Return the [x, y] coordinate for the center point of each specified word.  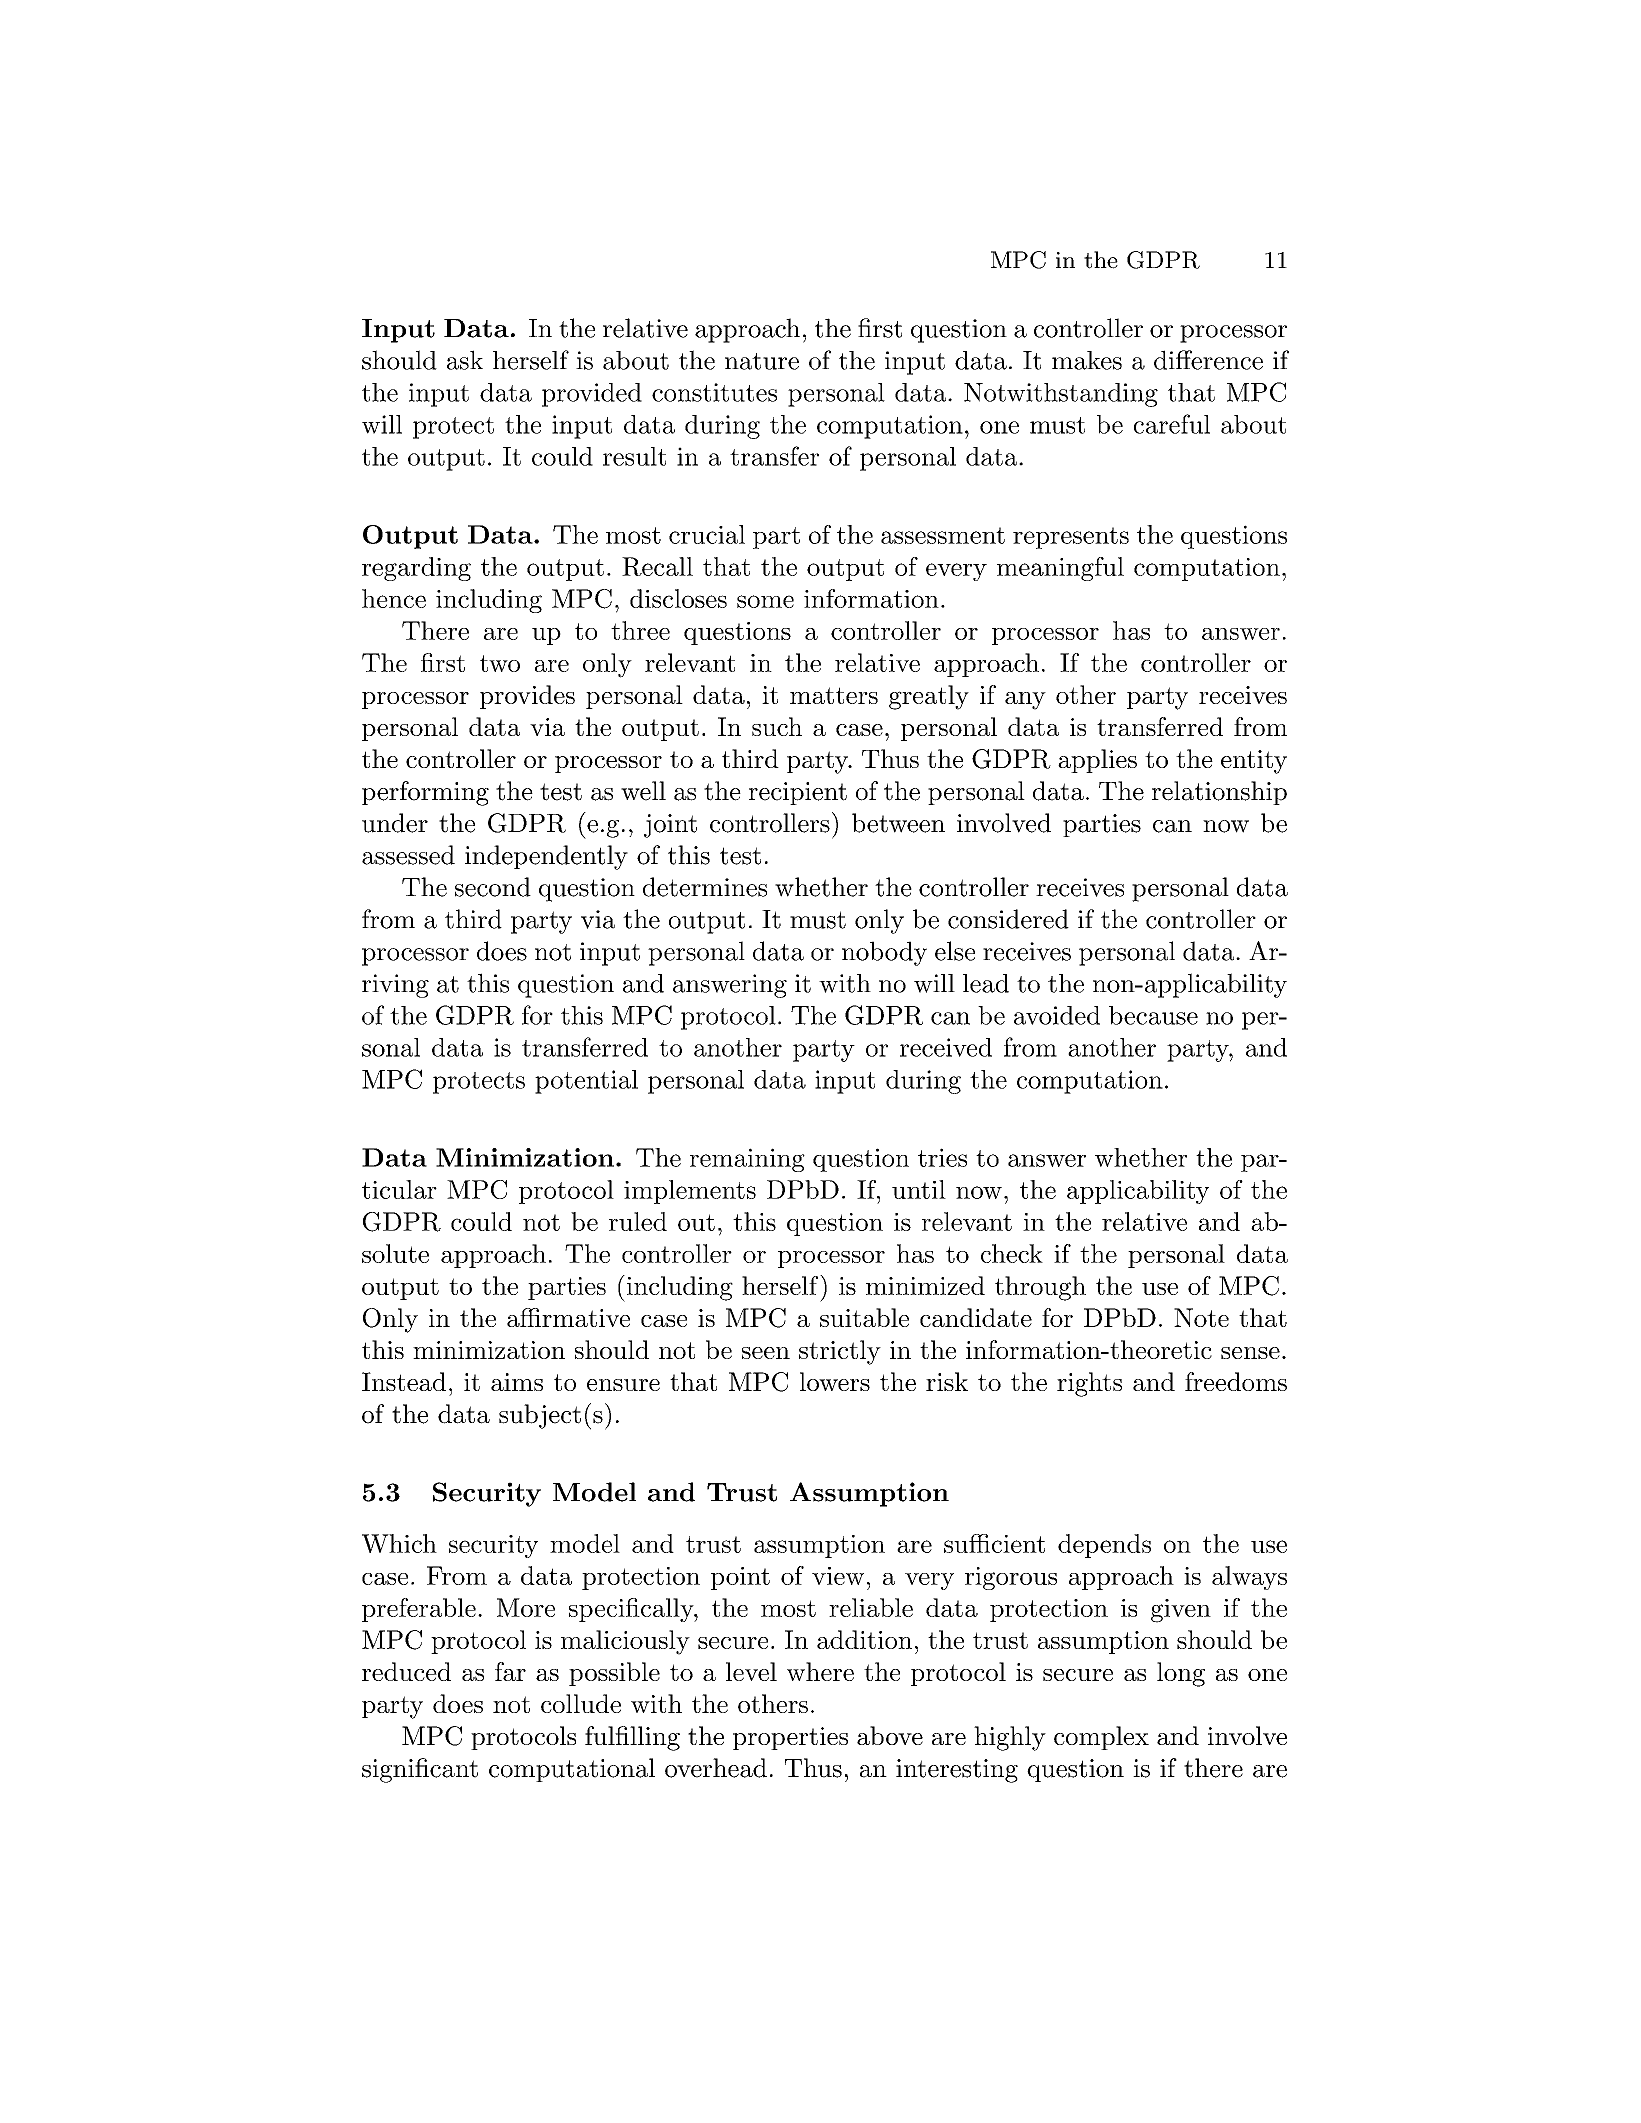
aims [517, 1382]
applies [1097, 761]
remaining [747, 1160]
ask [465, 360]
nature [762, 361]
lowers [835, 1381]
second [493, 887]
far [510, 1671]
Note [1201, 1317]
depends [1104, 1546]
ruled [638, 1221]
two [500, 663]
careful [1172, 424]
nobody [884, 953]
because [1153, 1015]
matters [834, 695]
